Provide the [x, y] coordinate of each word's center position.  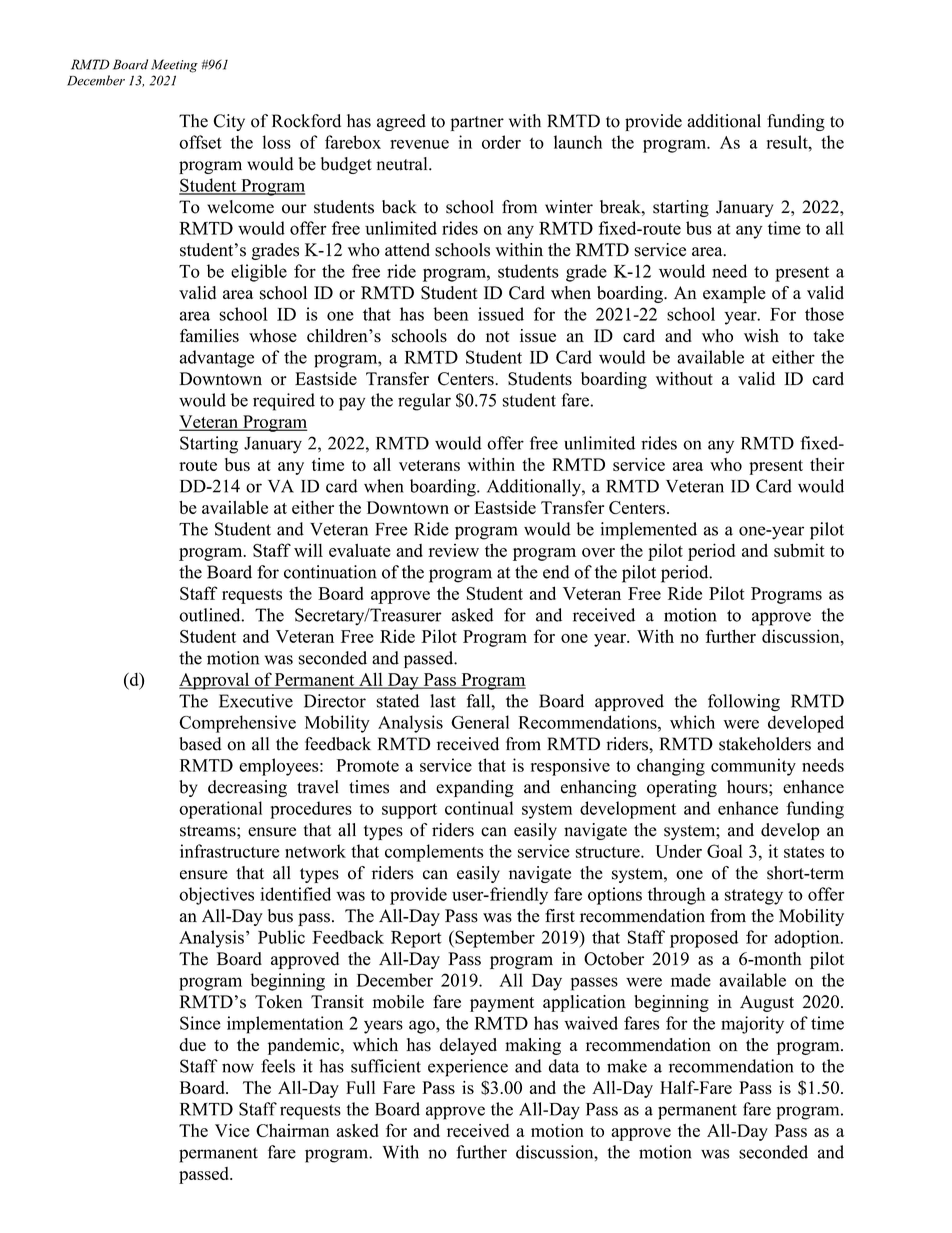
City [229, 122]
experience [468, 1068]
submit [799, 550]
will [308, 550]
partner [477, 123]
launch [578, 142]
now [238, 1068]
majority [752, 1025]
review [453, 550]
